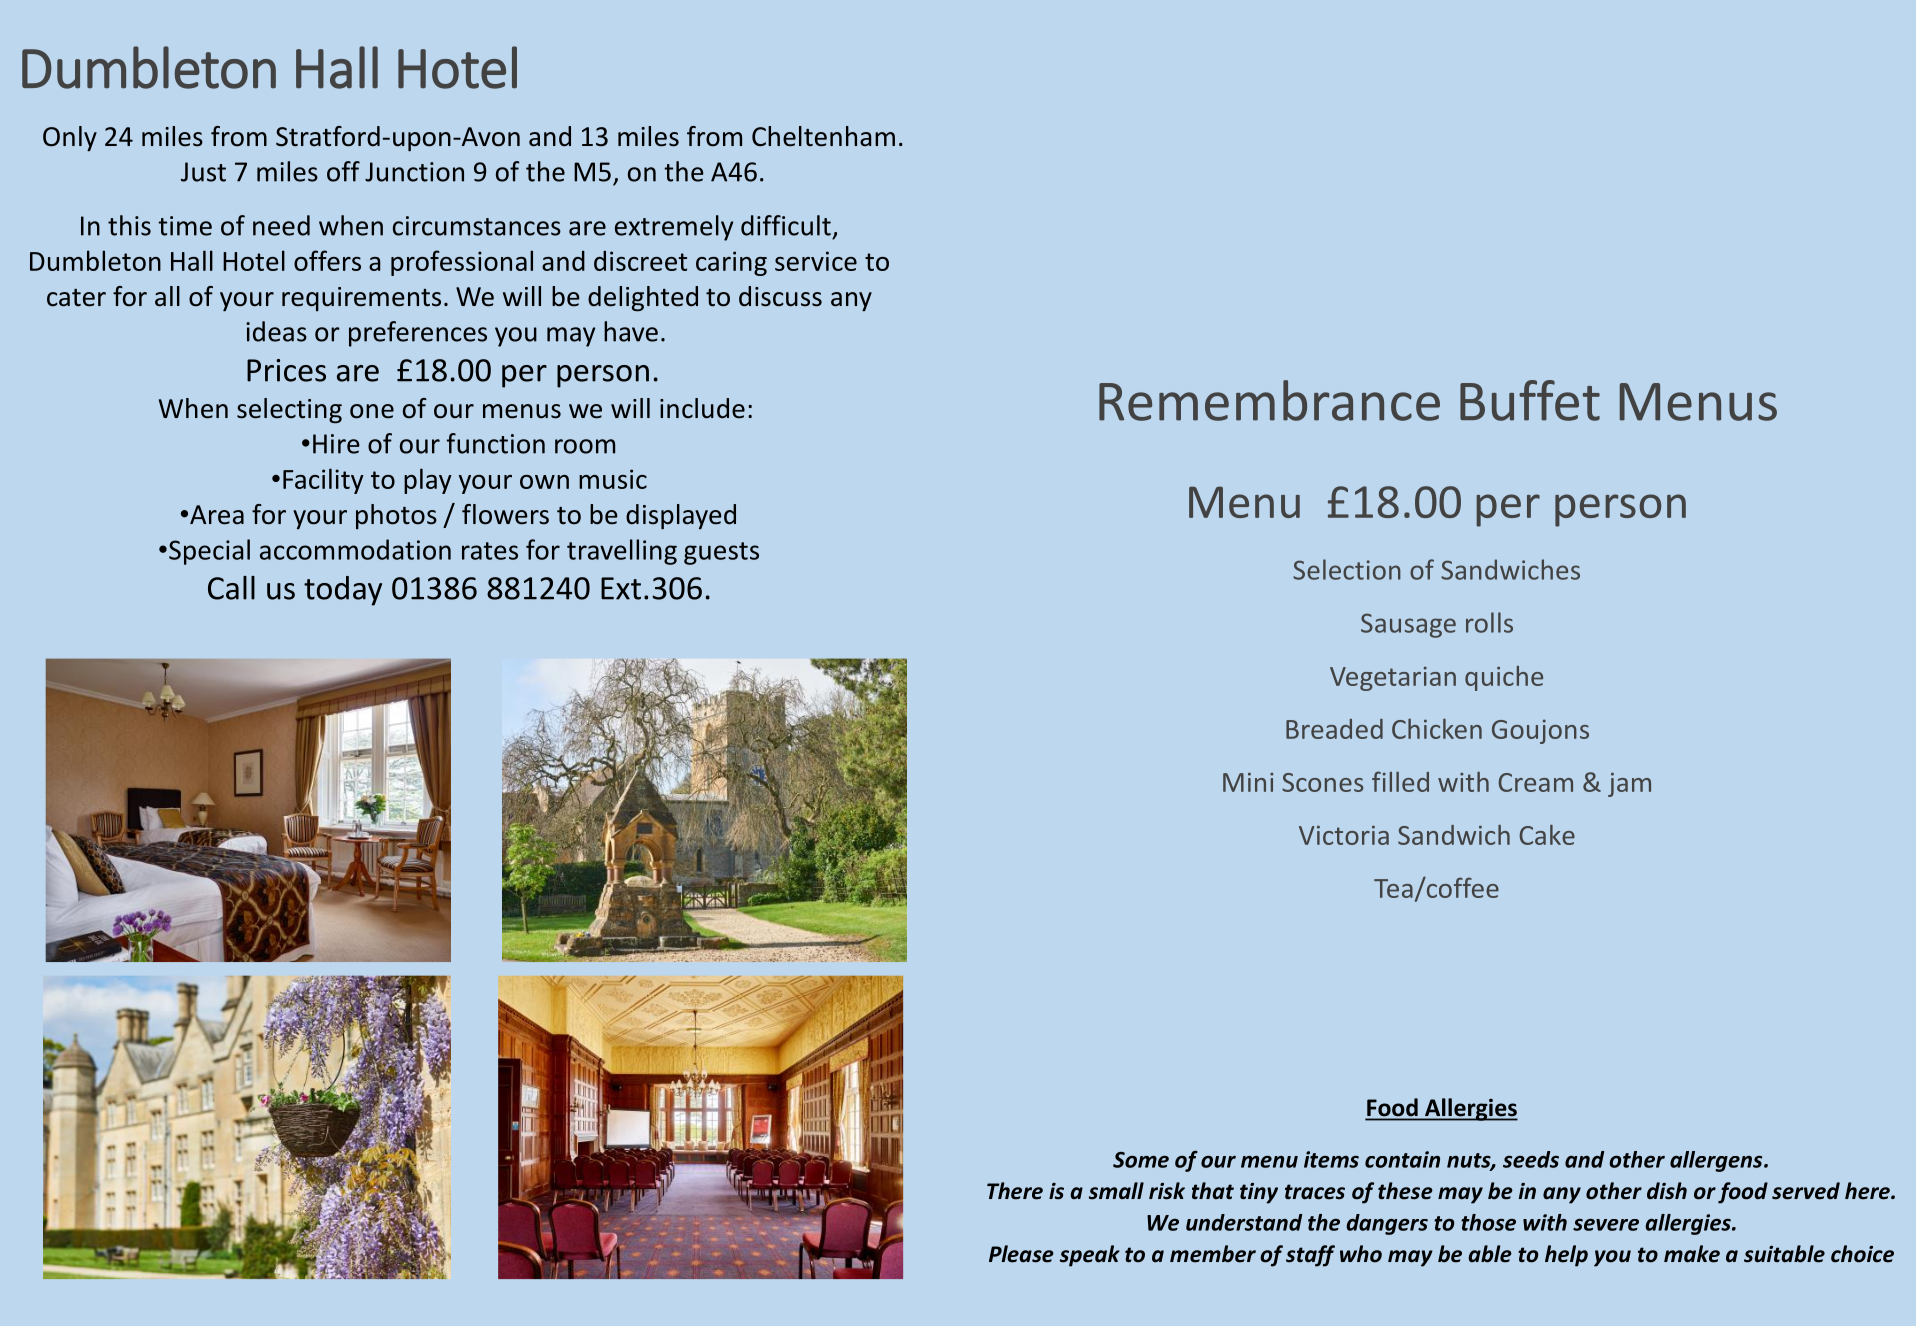 The height and width of the page is (1326, 1916). What do you see at coordinates (1530, 400) in the page?
I see `Buffet` at bounding box center [1530, 400].
